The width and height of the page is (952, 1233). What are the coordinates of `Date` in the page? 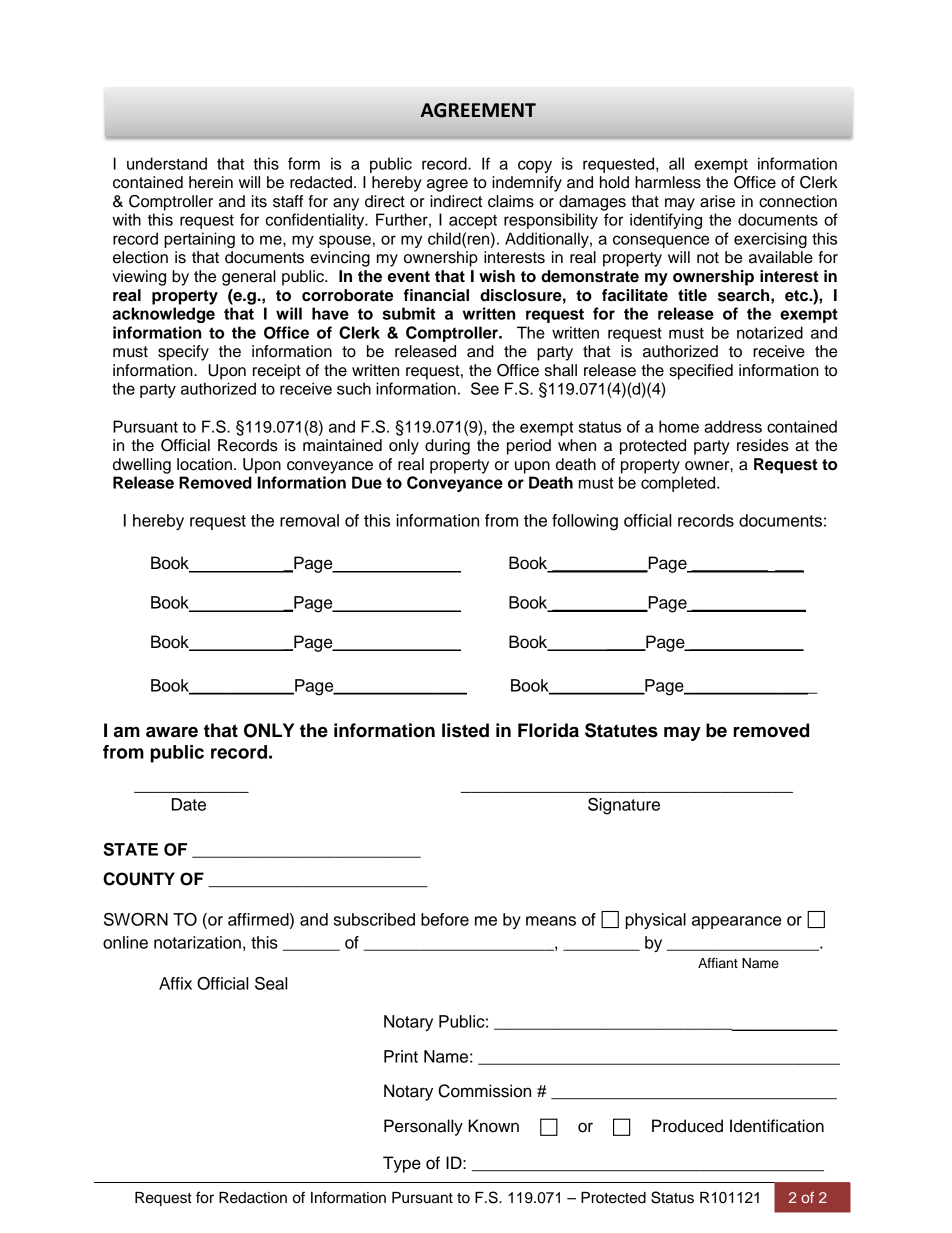 It's located at (189, 804).
